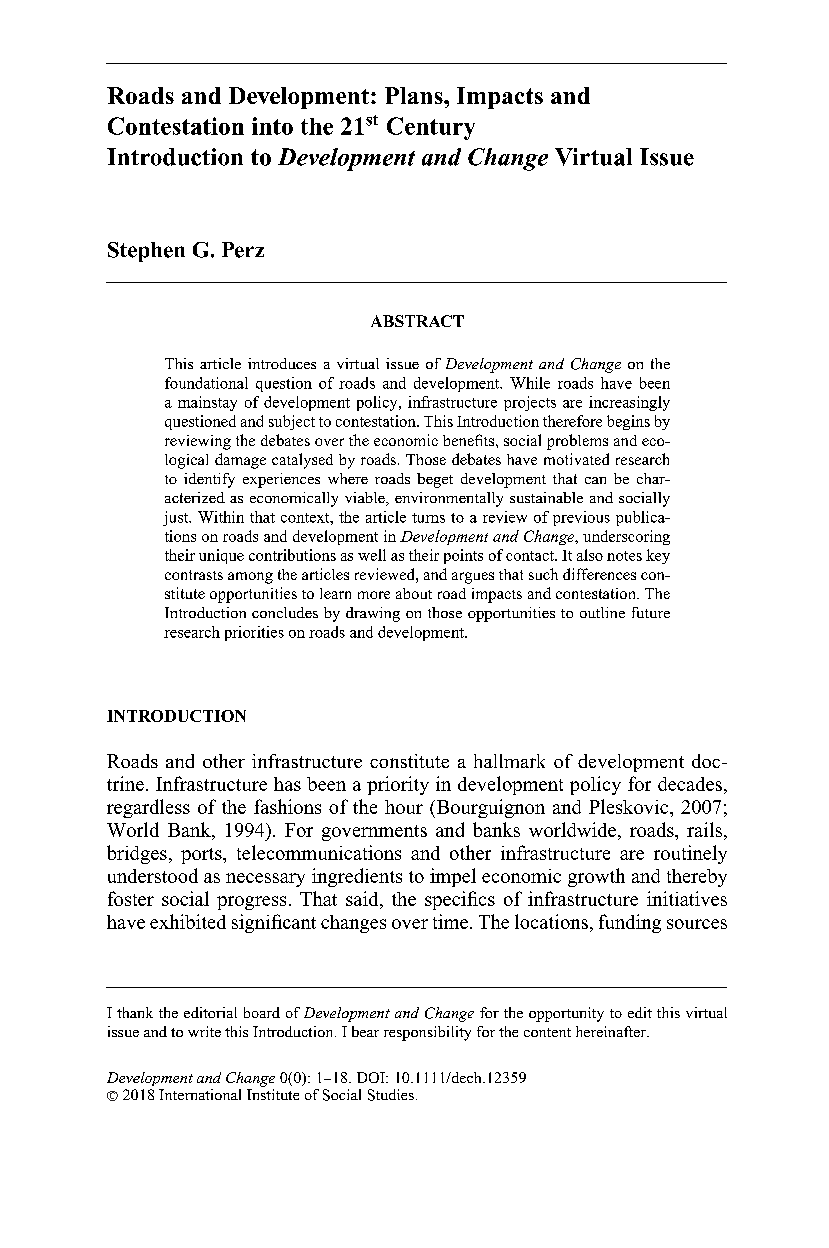  What do you see at coordinates (415, 95) in the document?
I see `Plans` at bounding box center [415, 95].
